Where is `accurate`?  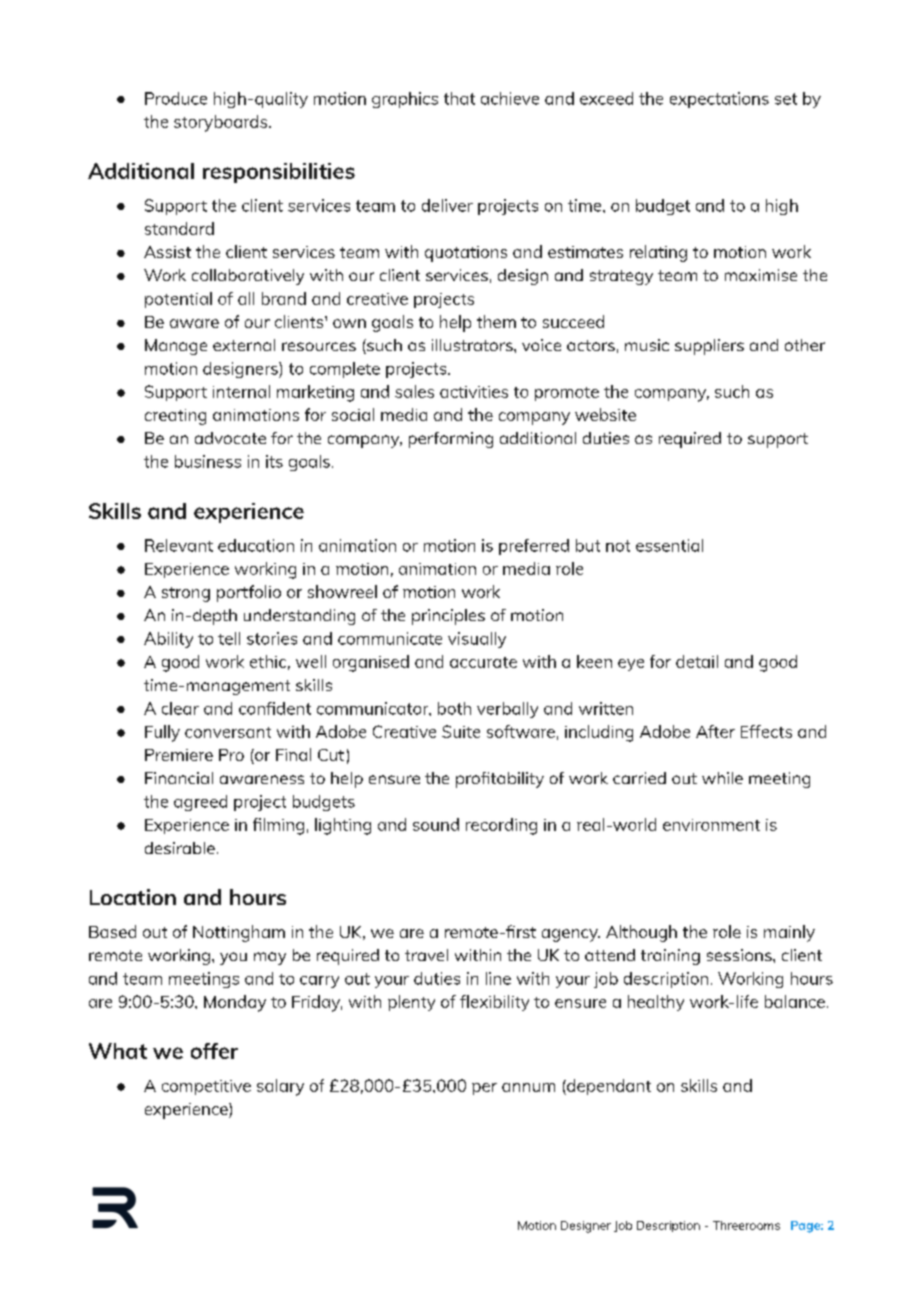 accurate is located at coordinates (483, 662).
